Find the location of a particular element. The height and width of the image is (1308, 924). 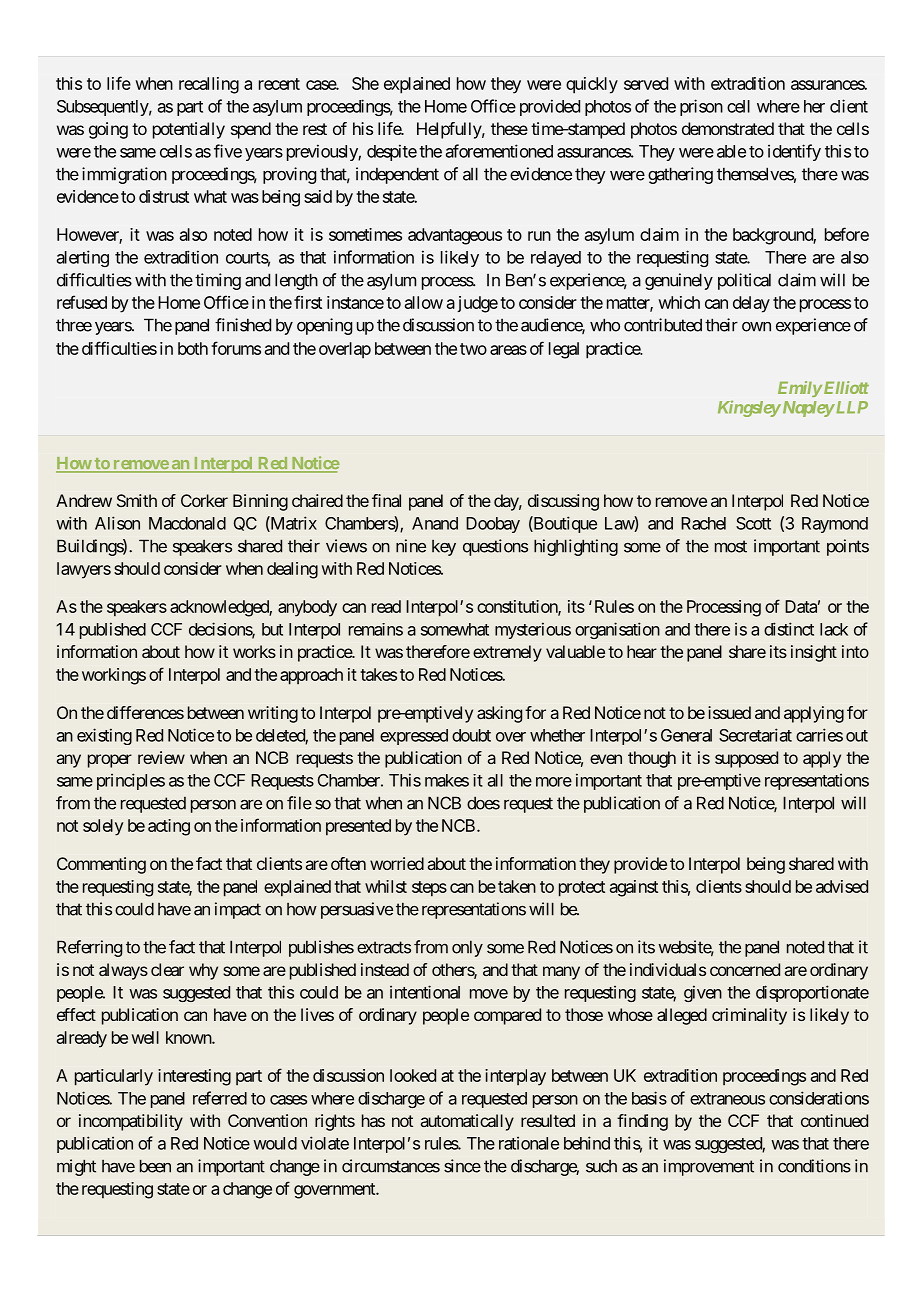

distinct is located at coordinates (789, 629).
